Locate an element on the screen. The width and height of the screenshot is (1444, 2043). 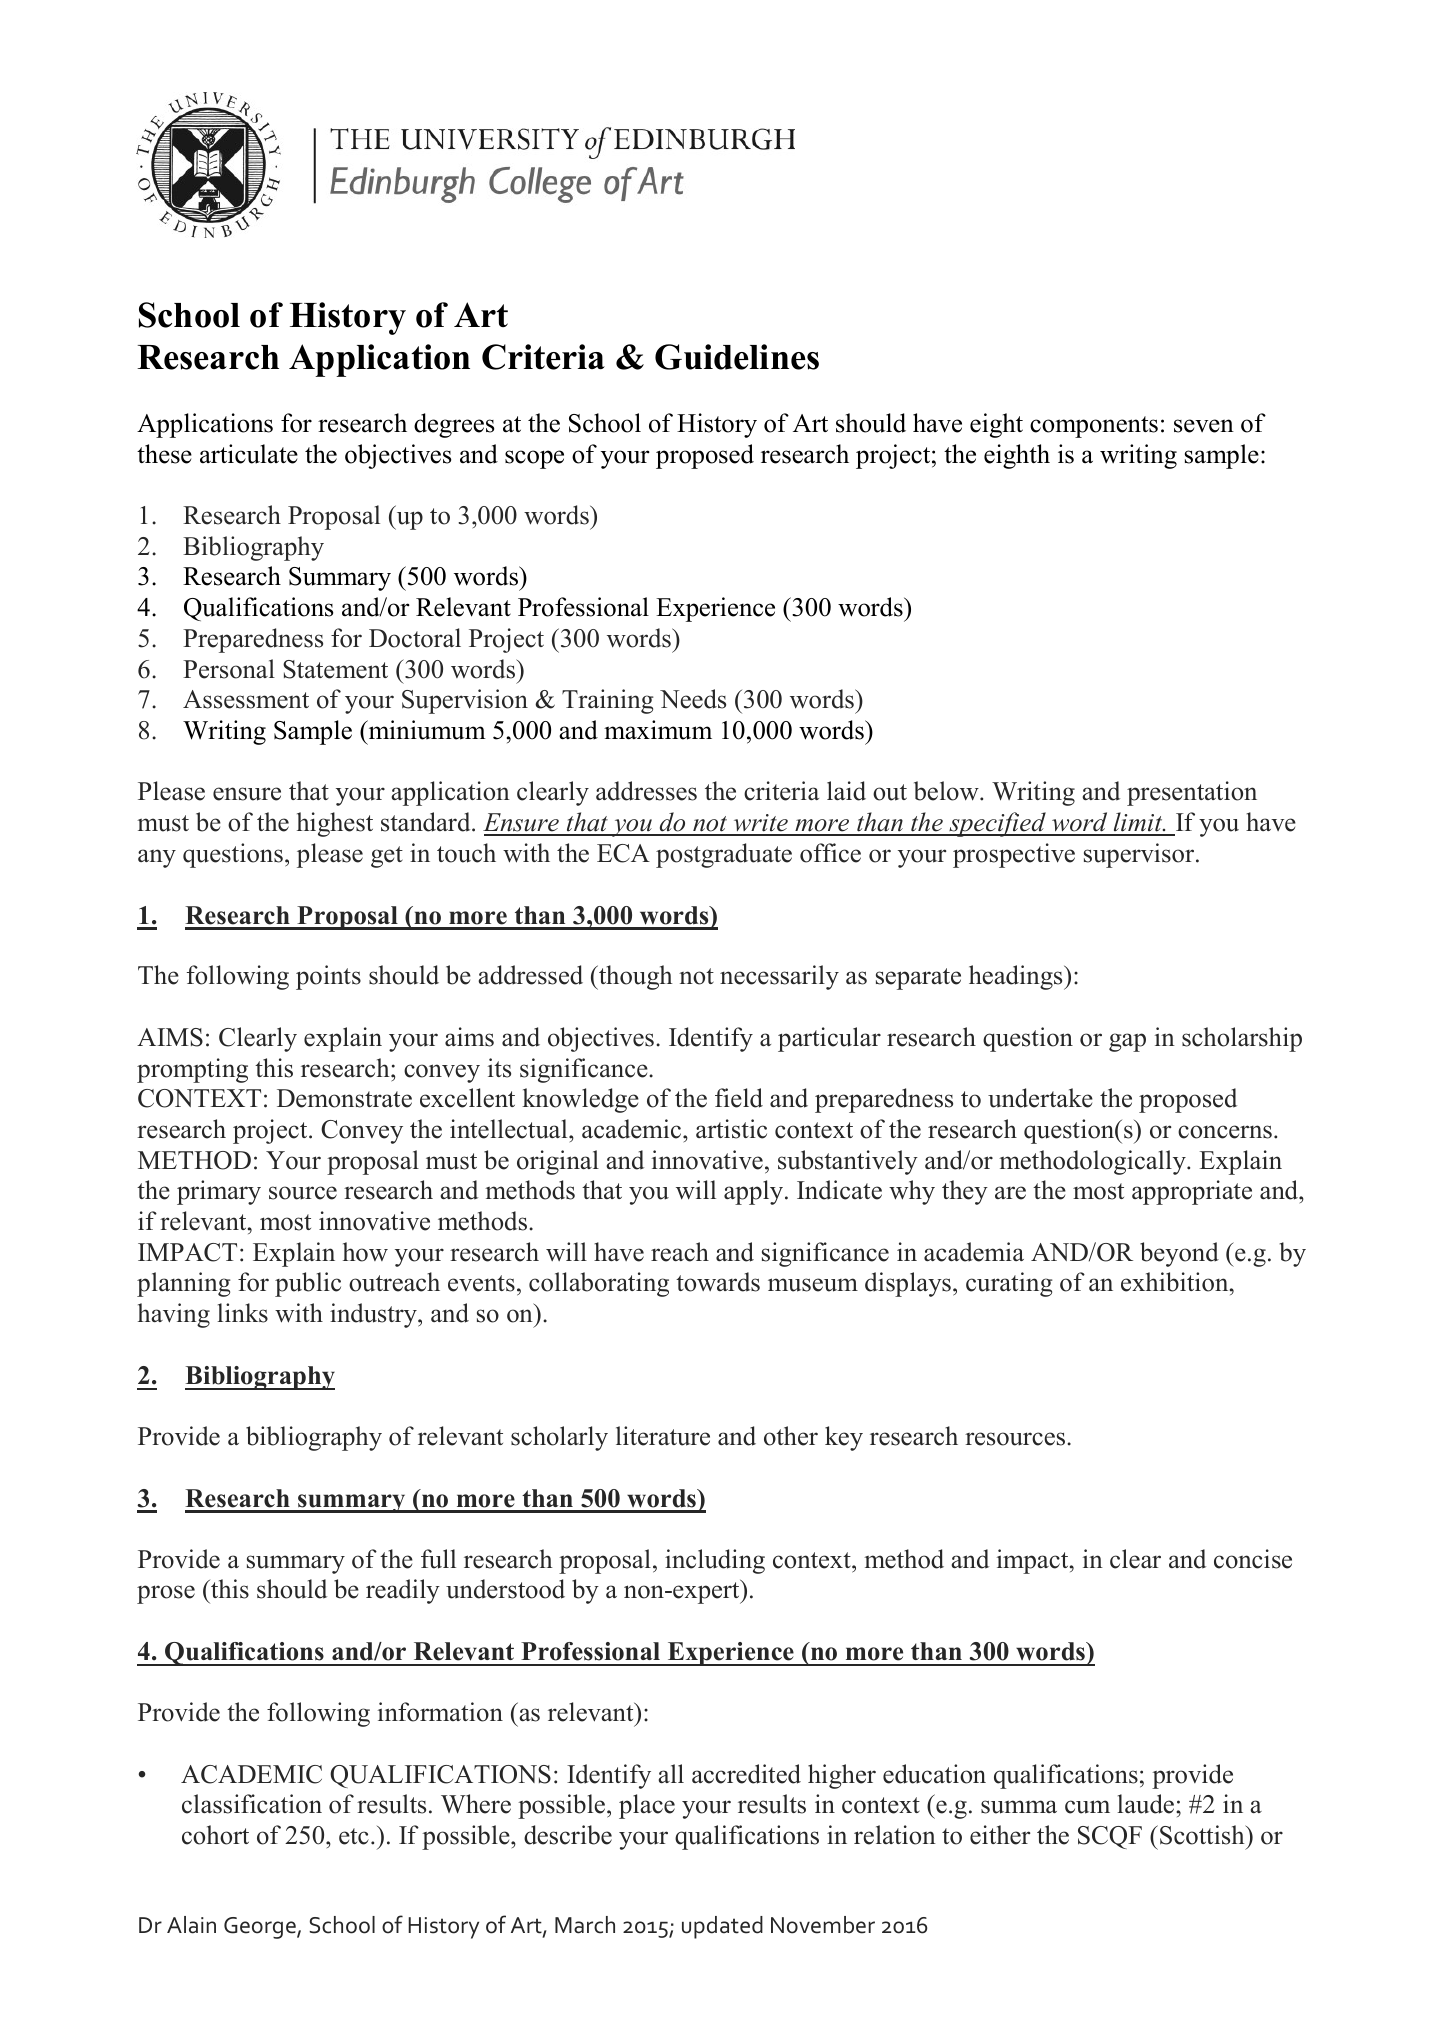
Guidelines is located at coordinates (737, 357).
